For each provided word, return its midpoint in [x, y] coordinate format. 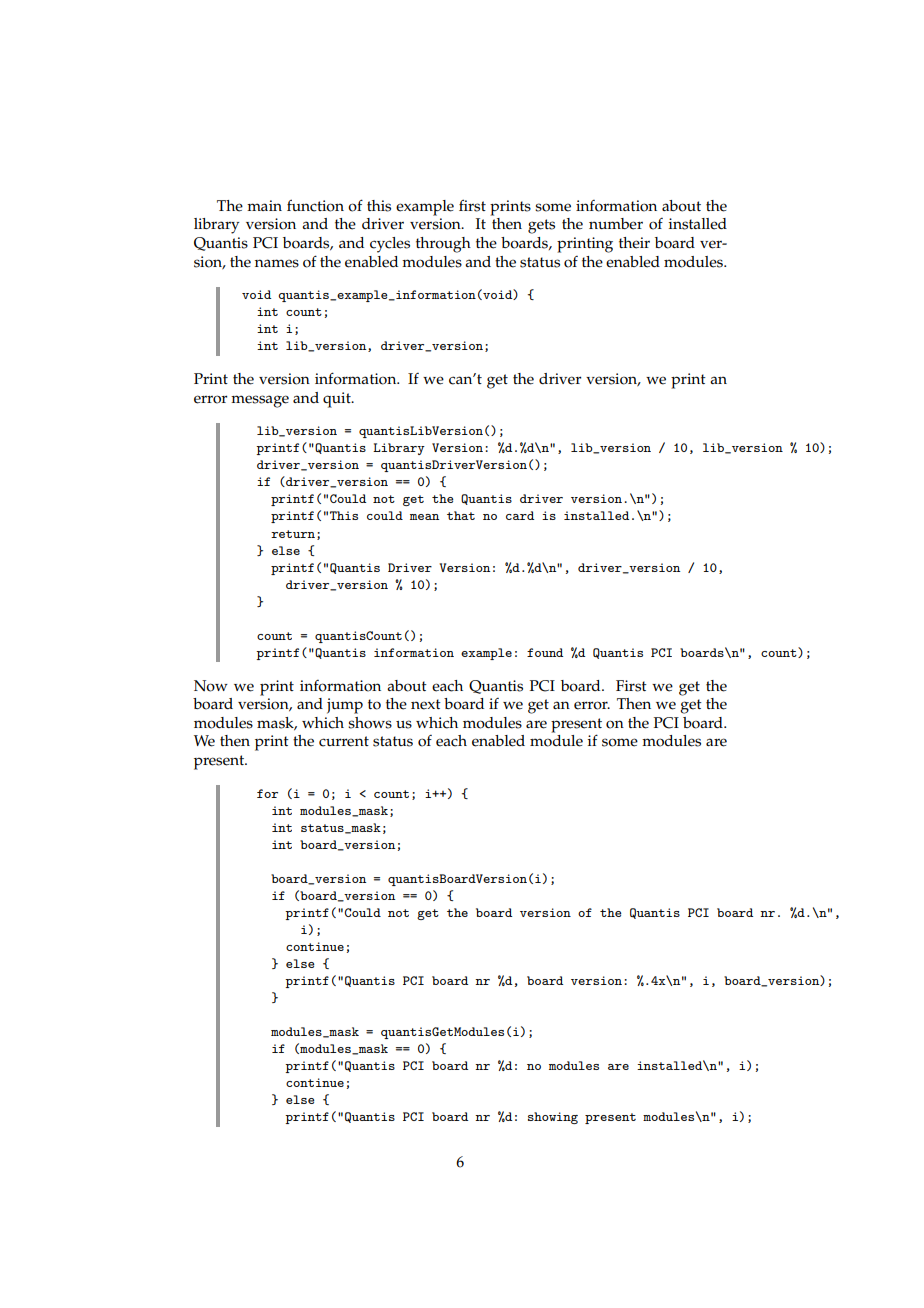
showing [553, 1118]
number [616, 224]
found [545, 652]
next [426, 704]
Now [211, 686]
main [264, 205]
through [443, 245]
